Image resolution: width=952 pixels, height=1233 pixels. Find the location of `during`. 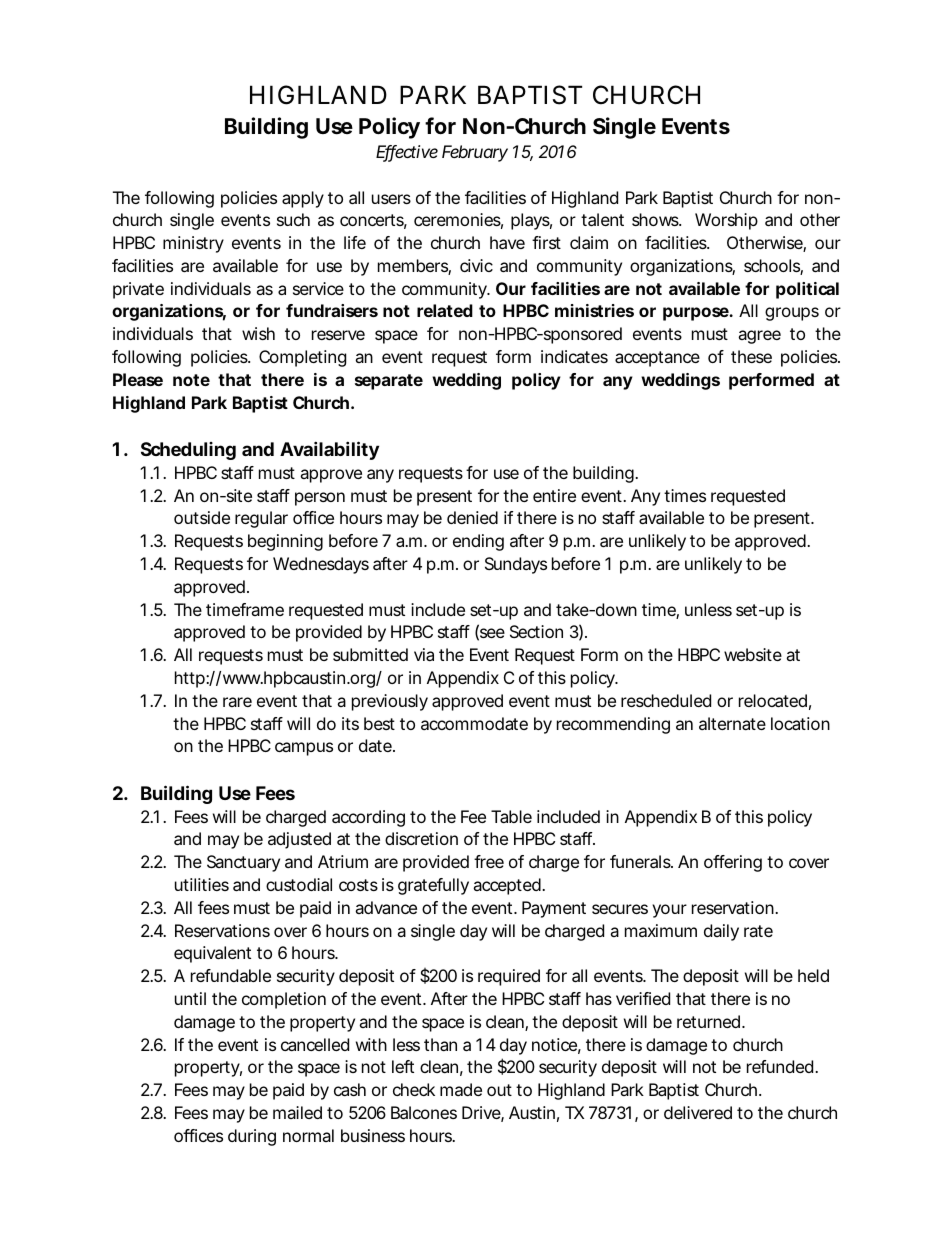

during is located at coordinates (252, 1137).
